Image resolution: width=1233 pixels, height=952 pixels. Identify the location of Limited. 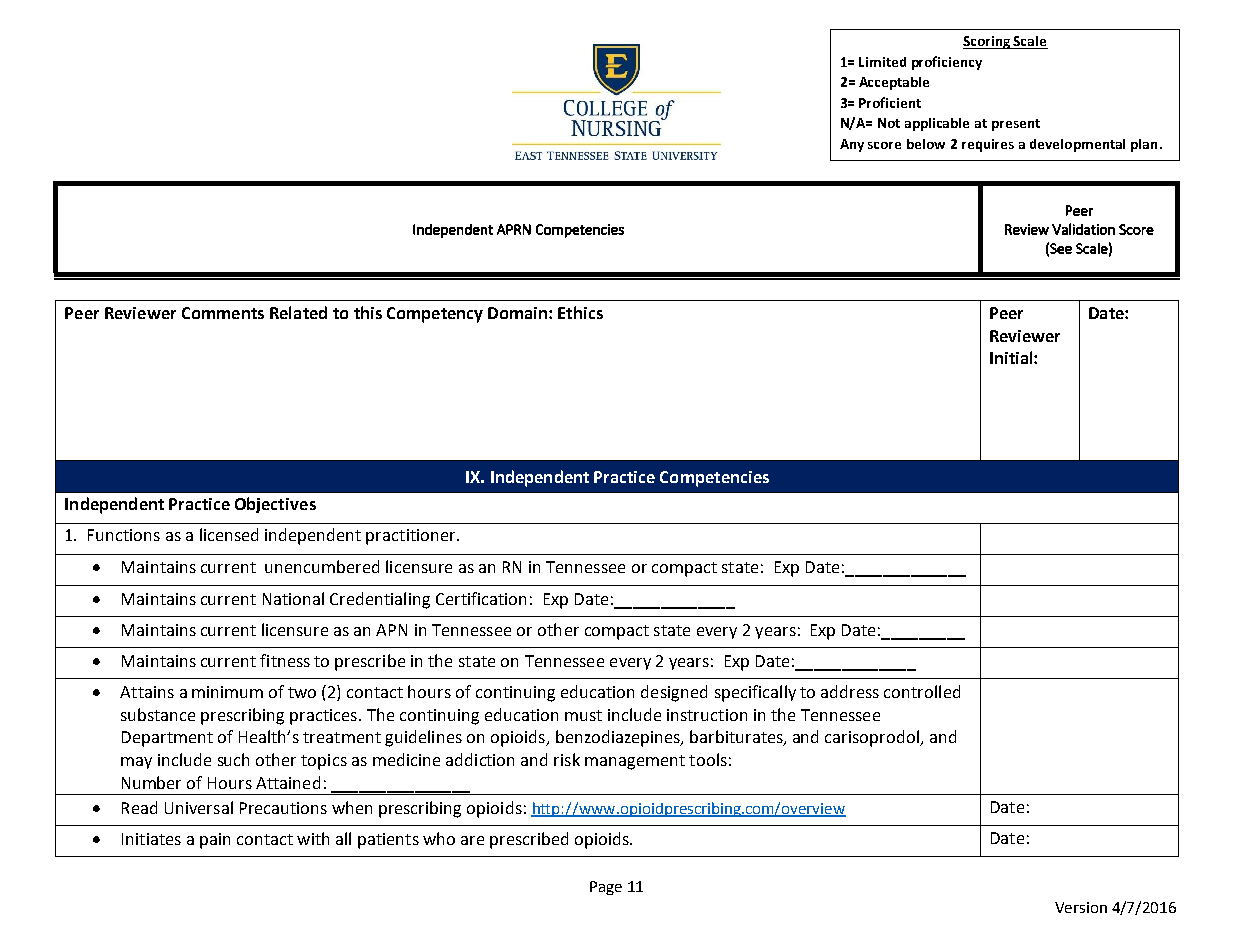
(882, 62).
